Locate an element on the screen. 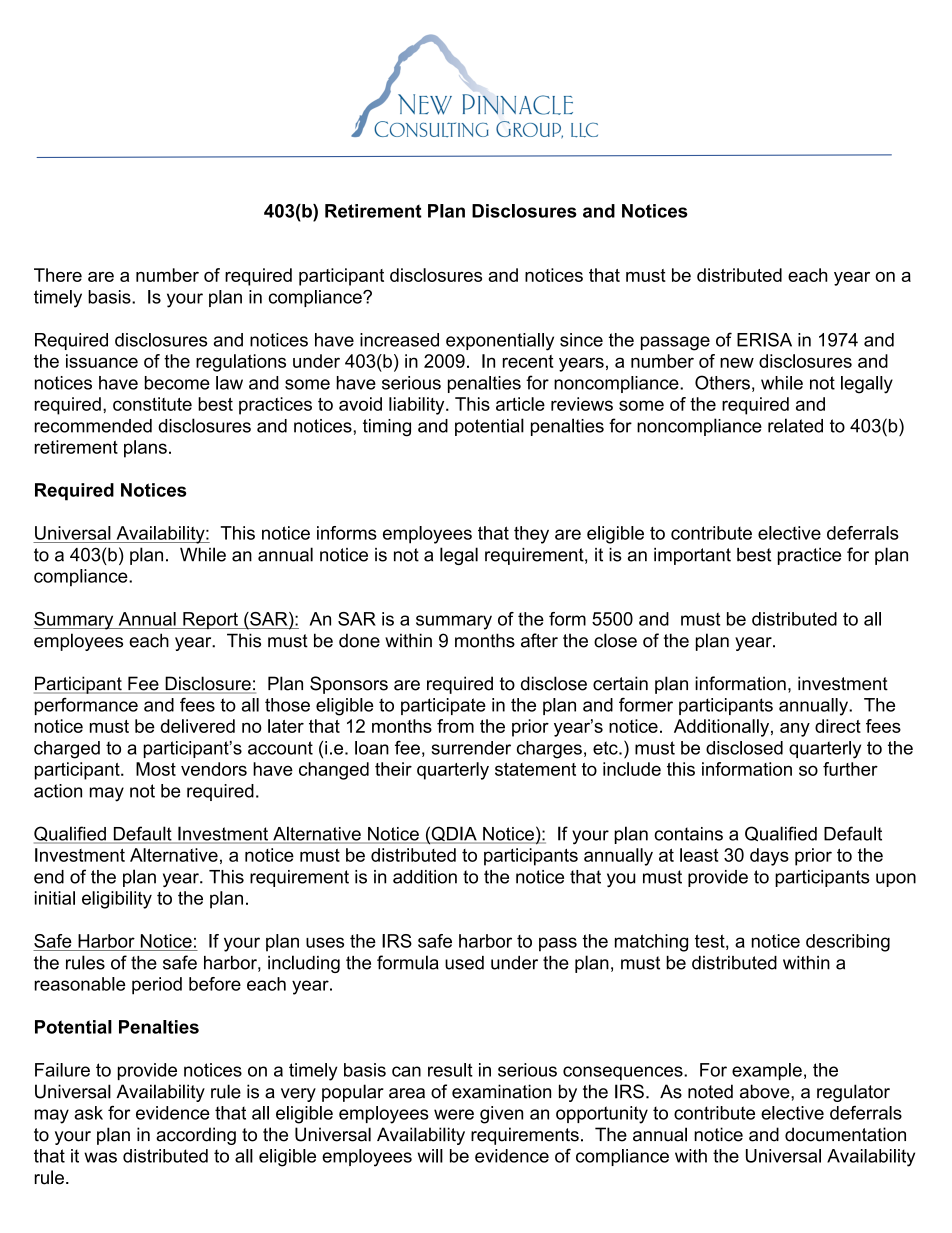  ERISA is located at coordinates (764, 339).
